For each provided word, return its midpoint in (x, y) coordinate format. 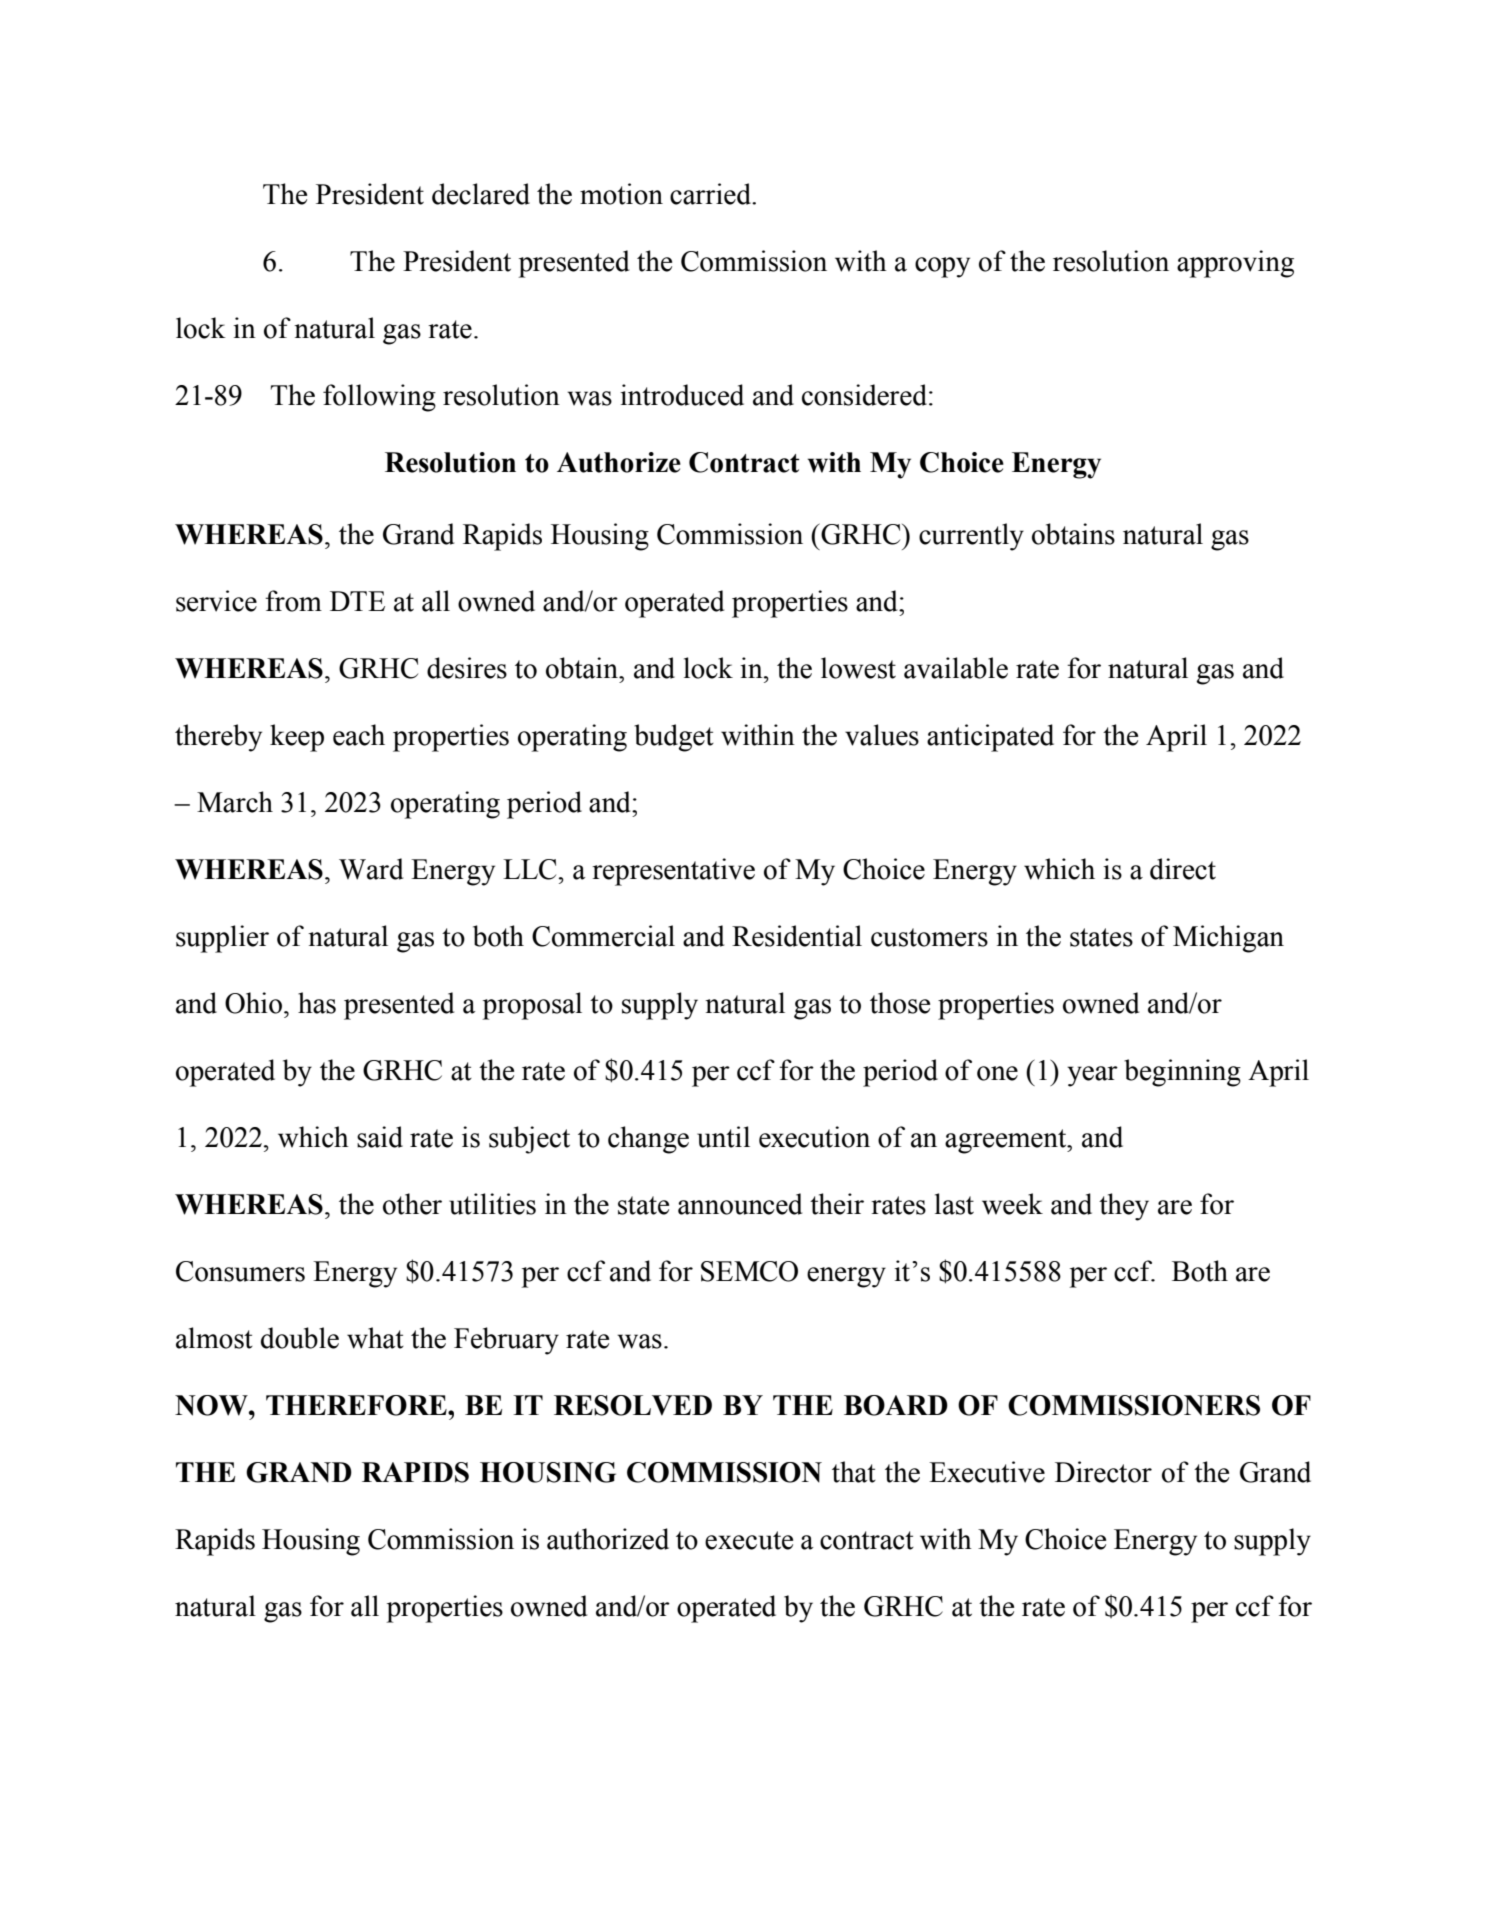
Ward (371, 869)
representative (673, 872)
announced (740, 1204)
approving (1235, 264)
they (1124, 1207)
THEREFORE (357, 1405)
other (412, 1204)
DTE (357, 601)
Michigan (1228, 939)
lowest (858, 668)
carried (711, 194)
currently (971, 537)
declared (481, 194)
